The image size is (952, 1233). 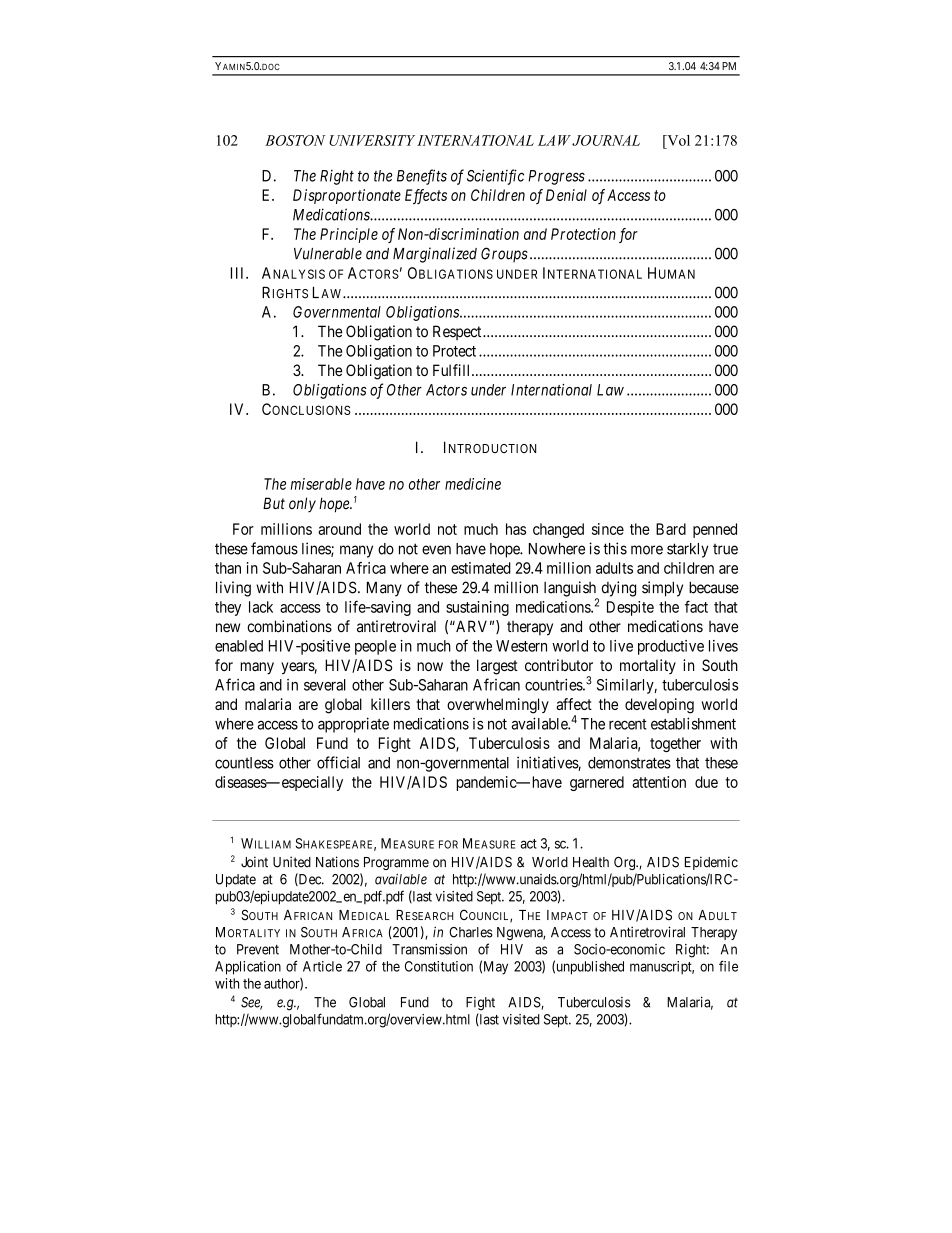 I want to click on Vol, so click(x=677, y=140).
